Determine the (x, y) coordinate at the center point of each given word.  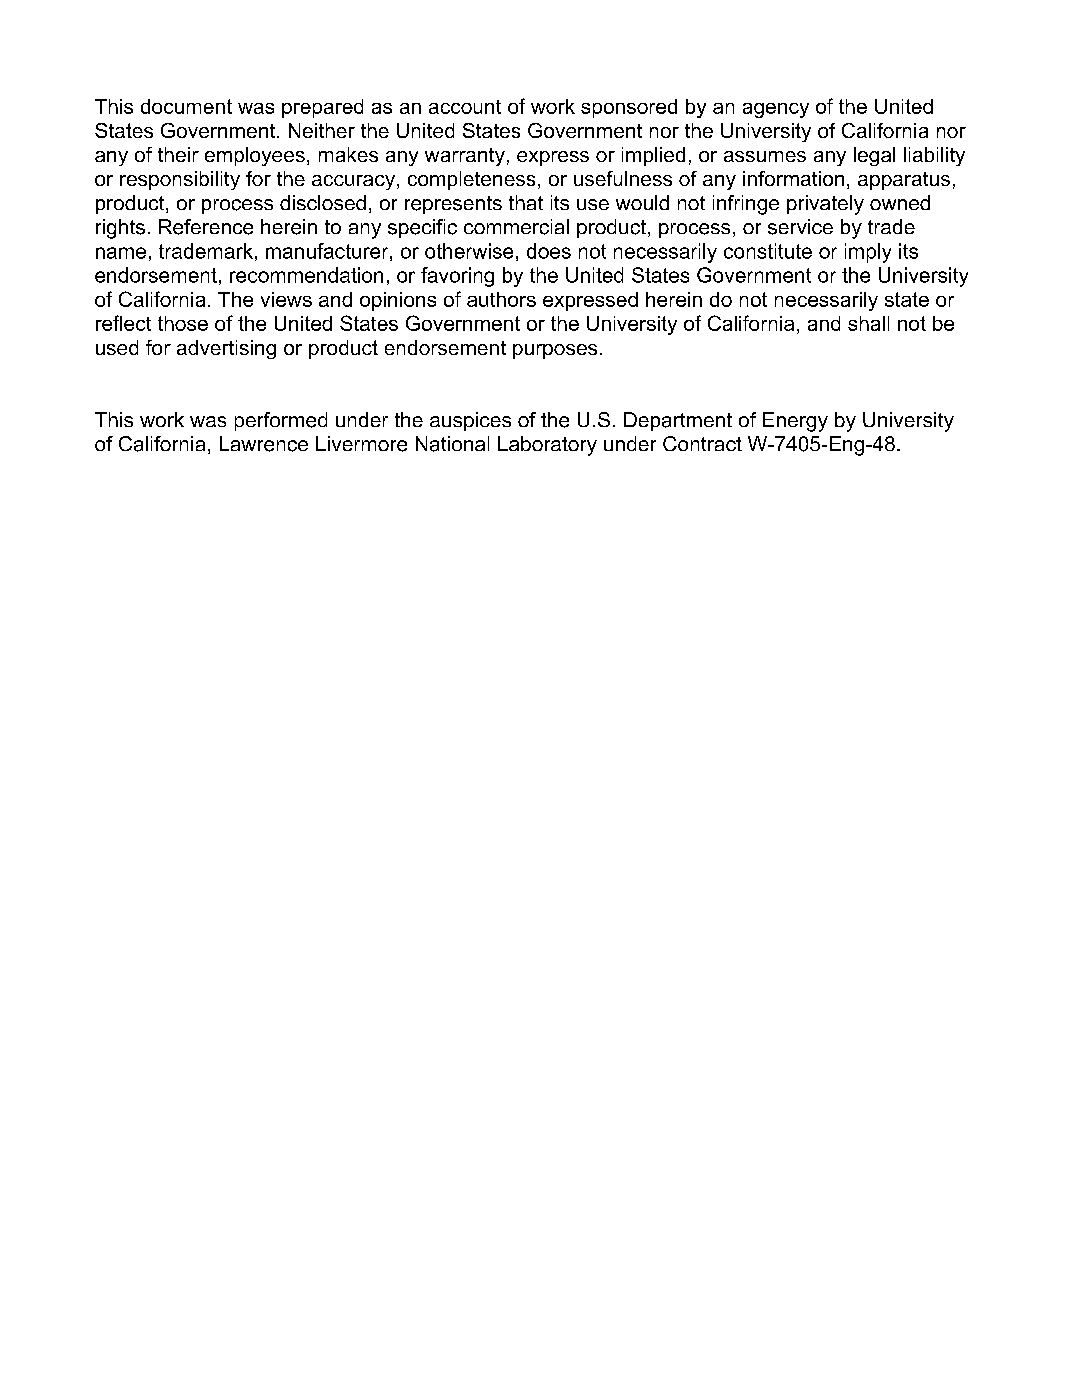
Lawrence (264, 444)
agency (776, 110)
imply (868, 253)
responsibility (180, 180)
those (183, 323)
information (793, 178)
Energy (795, 422)
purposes (555, 351)
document (186, 106)
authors (501, 299)
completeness (471, 180)
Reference (206, 227)
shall (868, 323)
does (549, 251)
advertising (226, 349)
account (465, 107)
